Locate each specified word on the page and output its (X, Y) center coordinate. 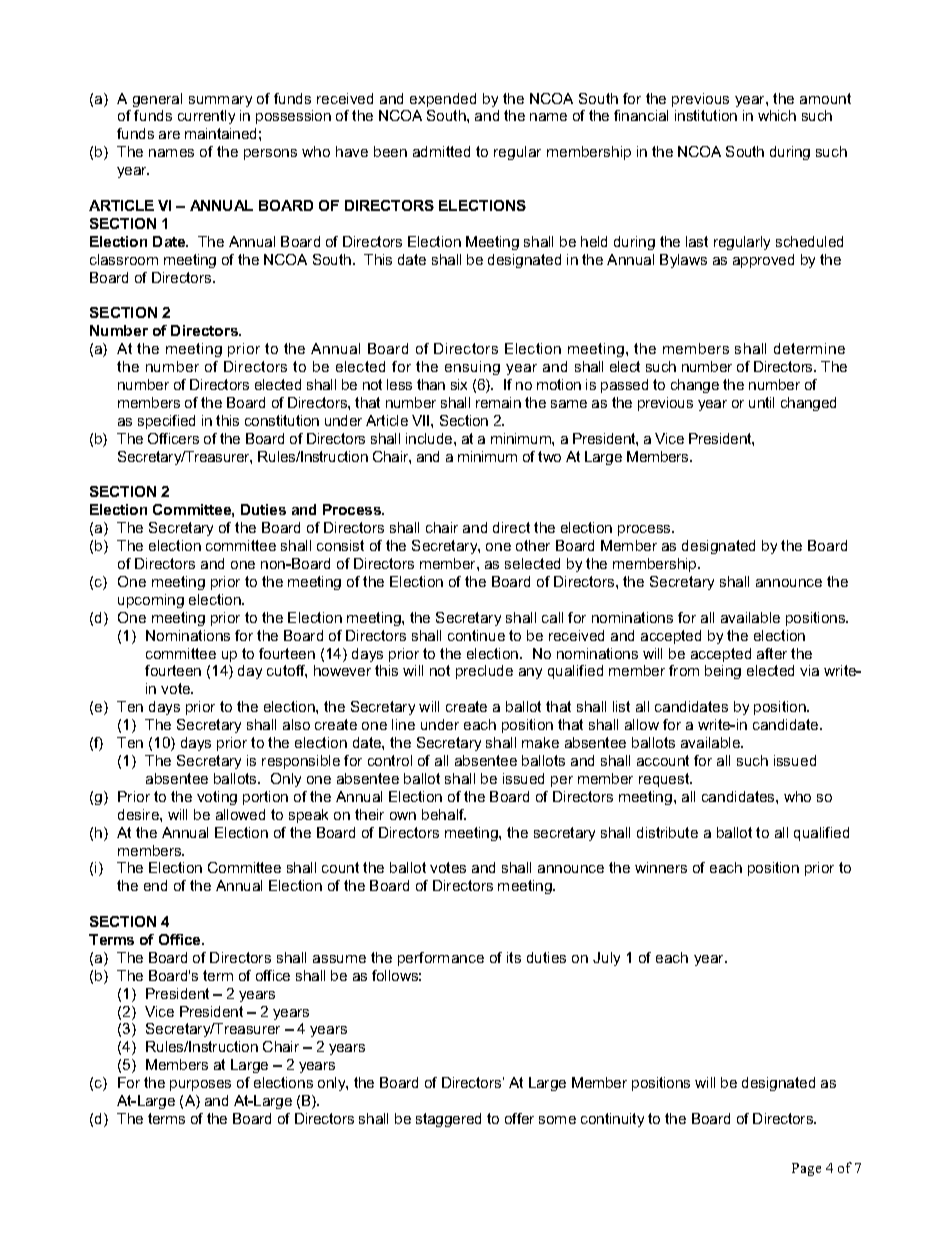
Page (806, 1169)
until (761, 402)
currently (206, 117)
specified (166, 422)
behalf (444, 814)
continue (476, 635)
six (459, 384)
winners (661, 867)
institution (706, 115)
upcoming (151, 601)
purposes (200, 1085)
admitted (441, 151)
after (772, 653)
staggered (448, 1120)
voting (217, 798)
